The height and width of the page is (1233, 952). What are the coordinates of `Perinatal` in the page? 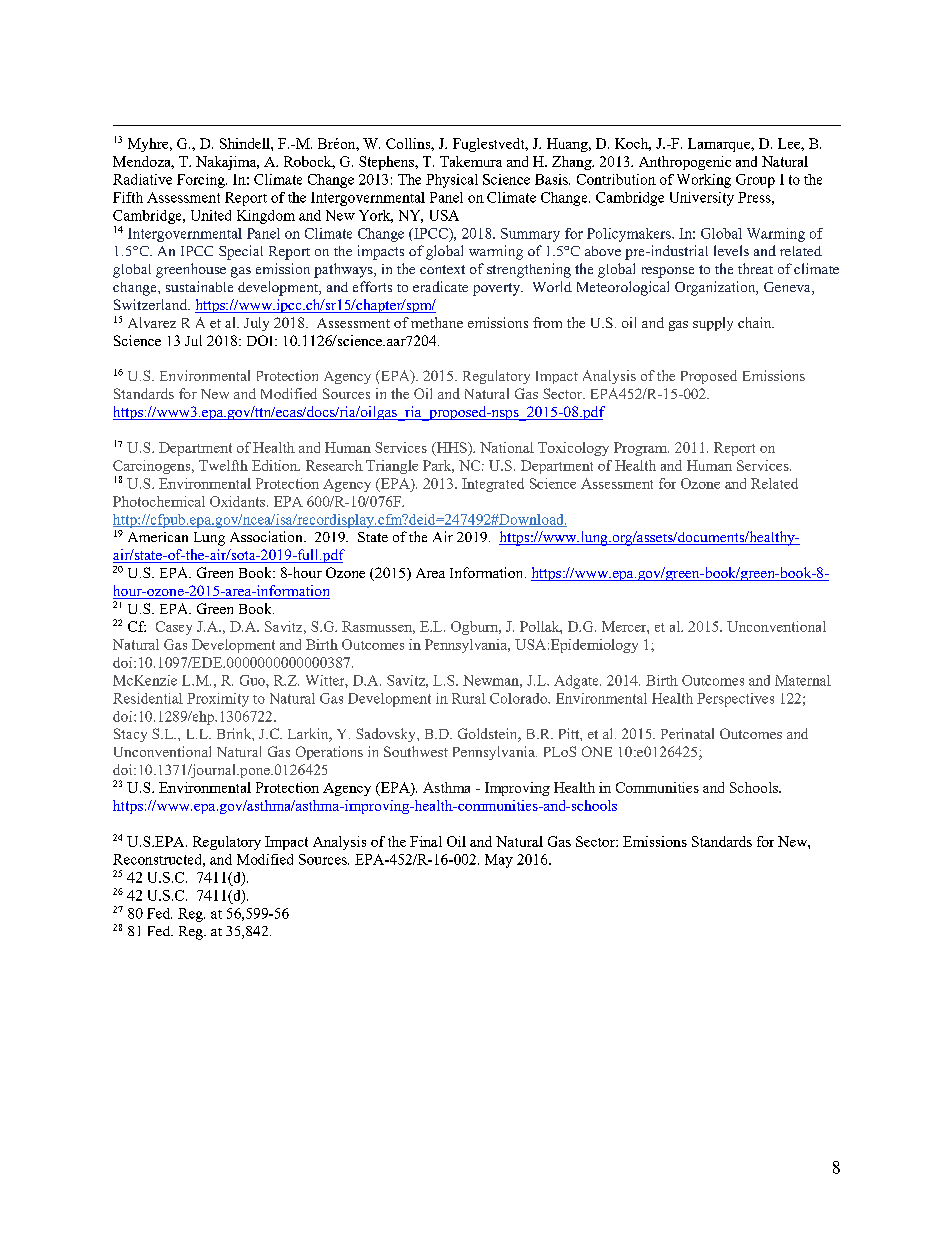 It's located at (687, 733).
